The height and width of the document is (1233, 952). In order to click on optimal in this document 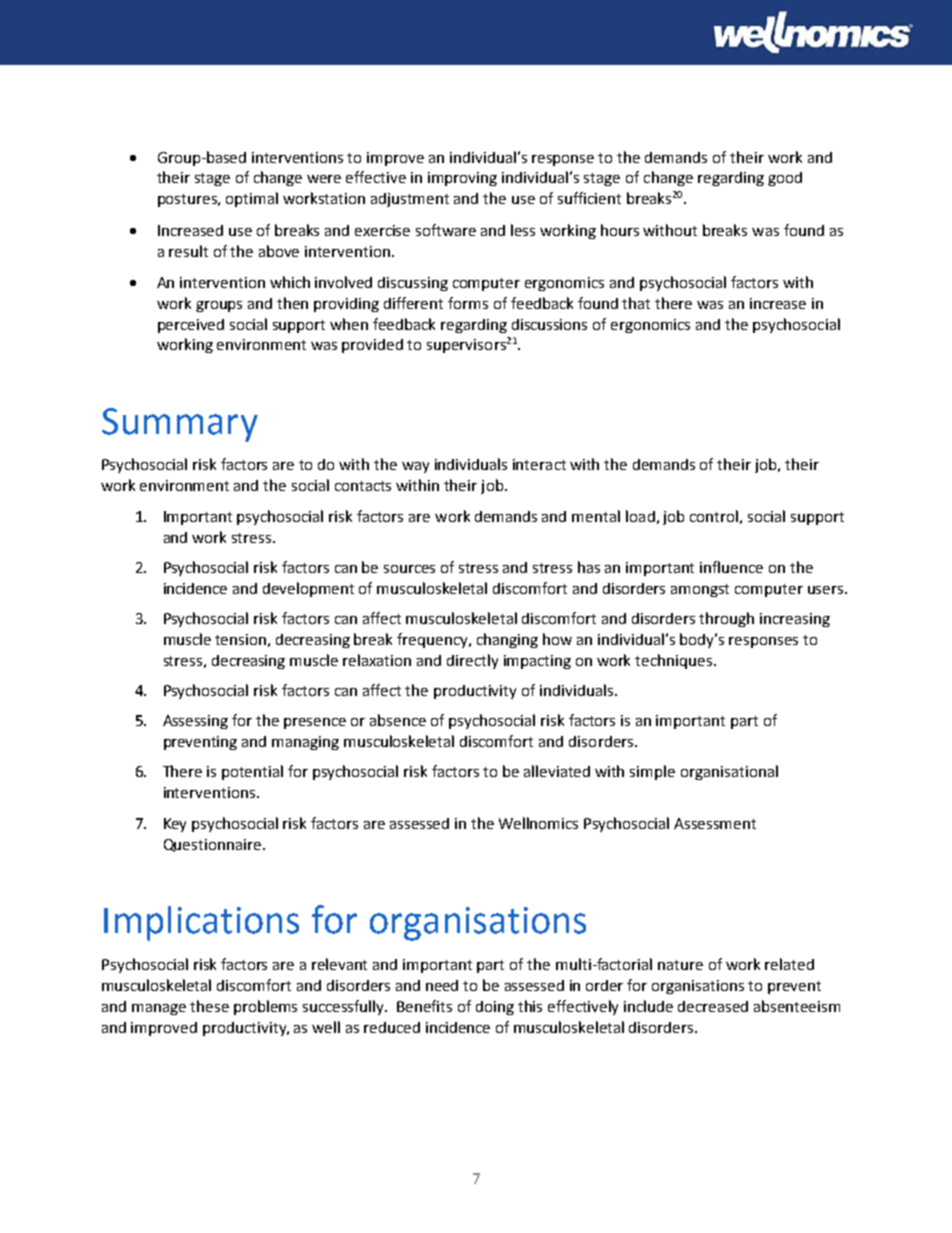, I will do `click(252, 199)`.
